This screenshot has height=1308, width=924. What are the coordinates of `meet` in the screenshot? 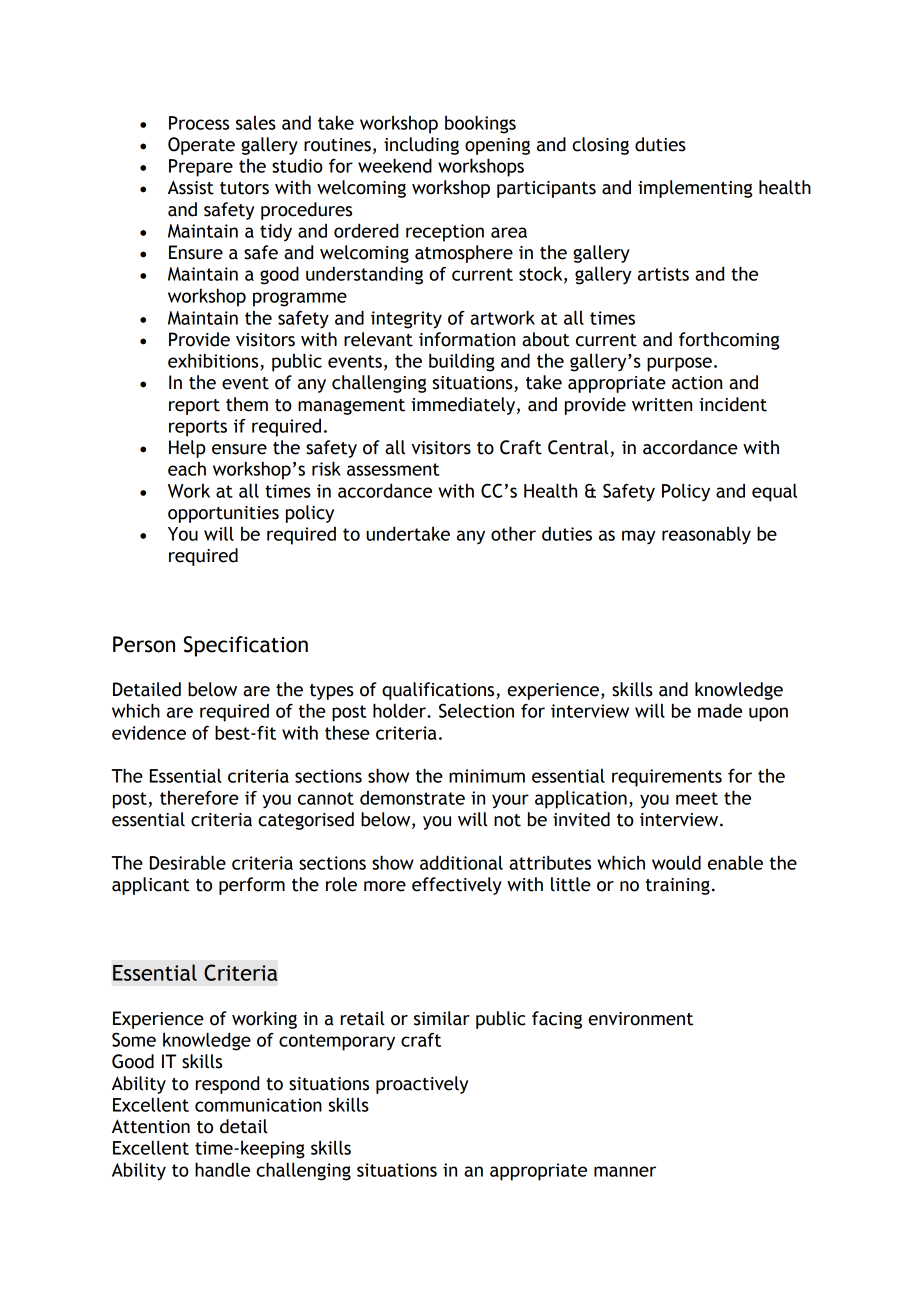 It's located at (697, 798).
